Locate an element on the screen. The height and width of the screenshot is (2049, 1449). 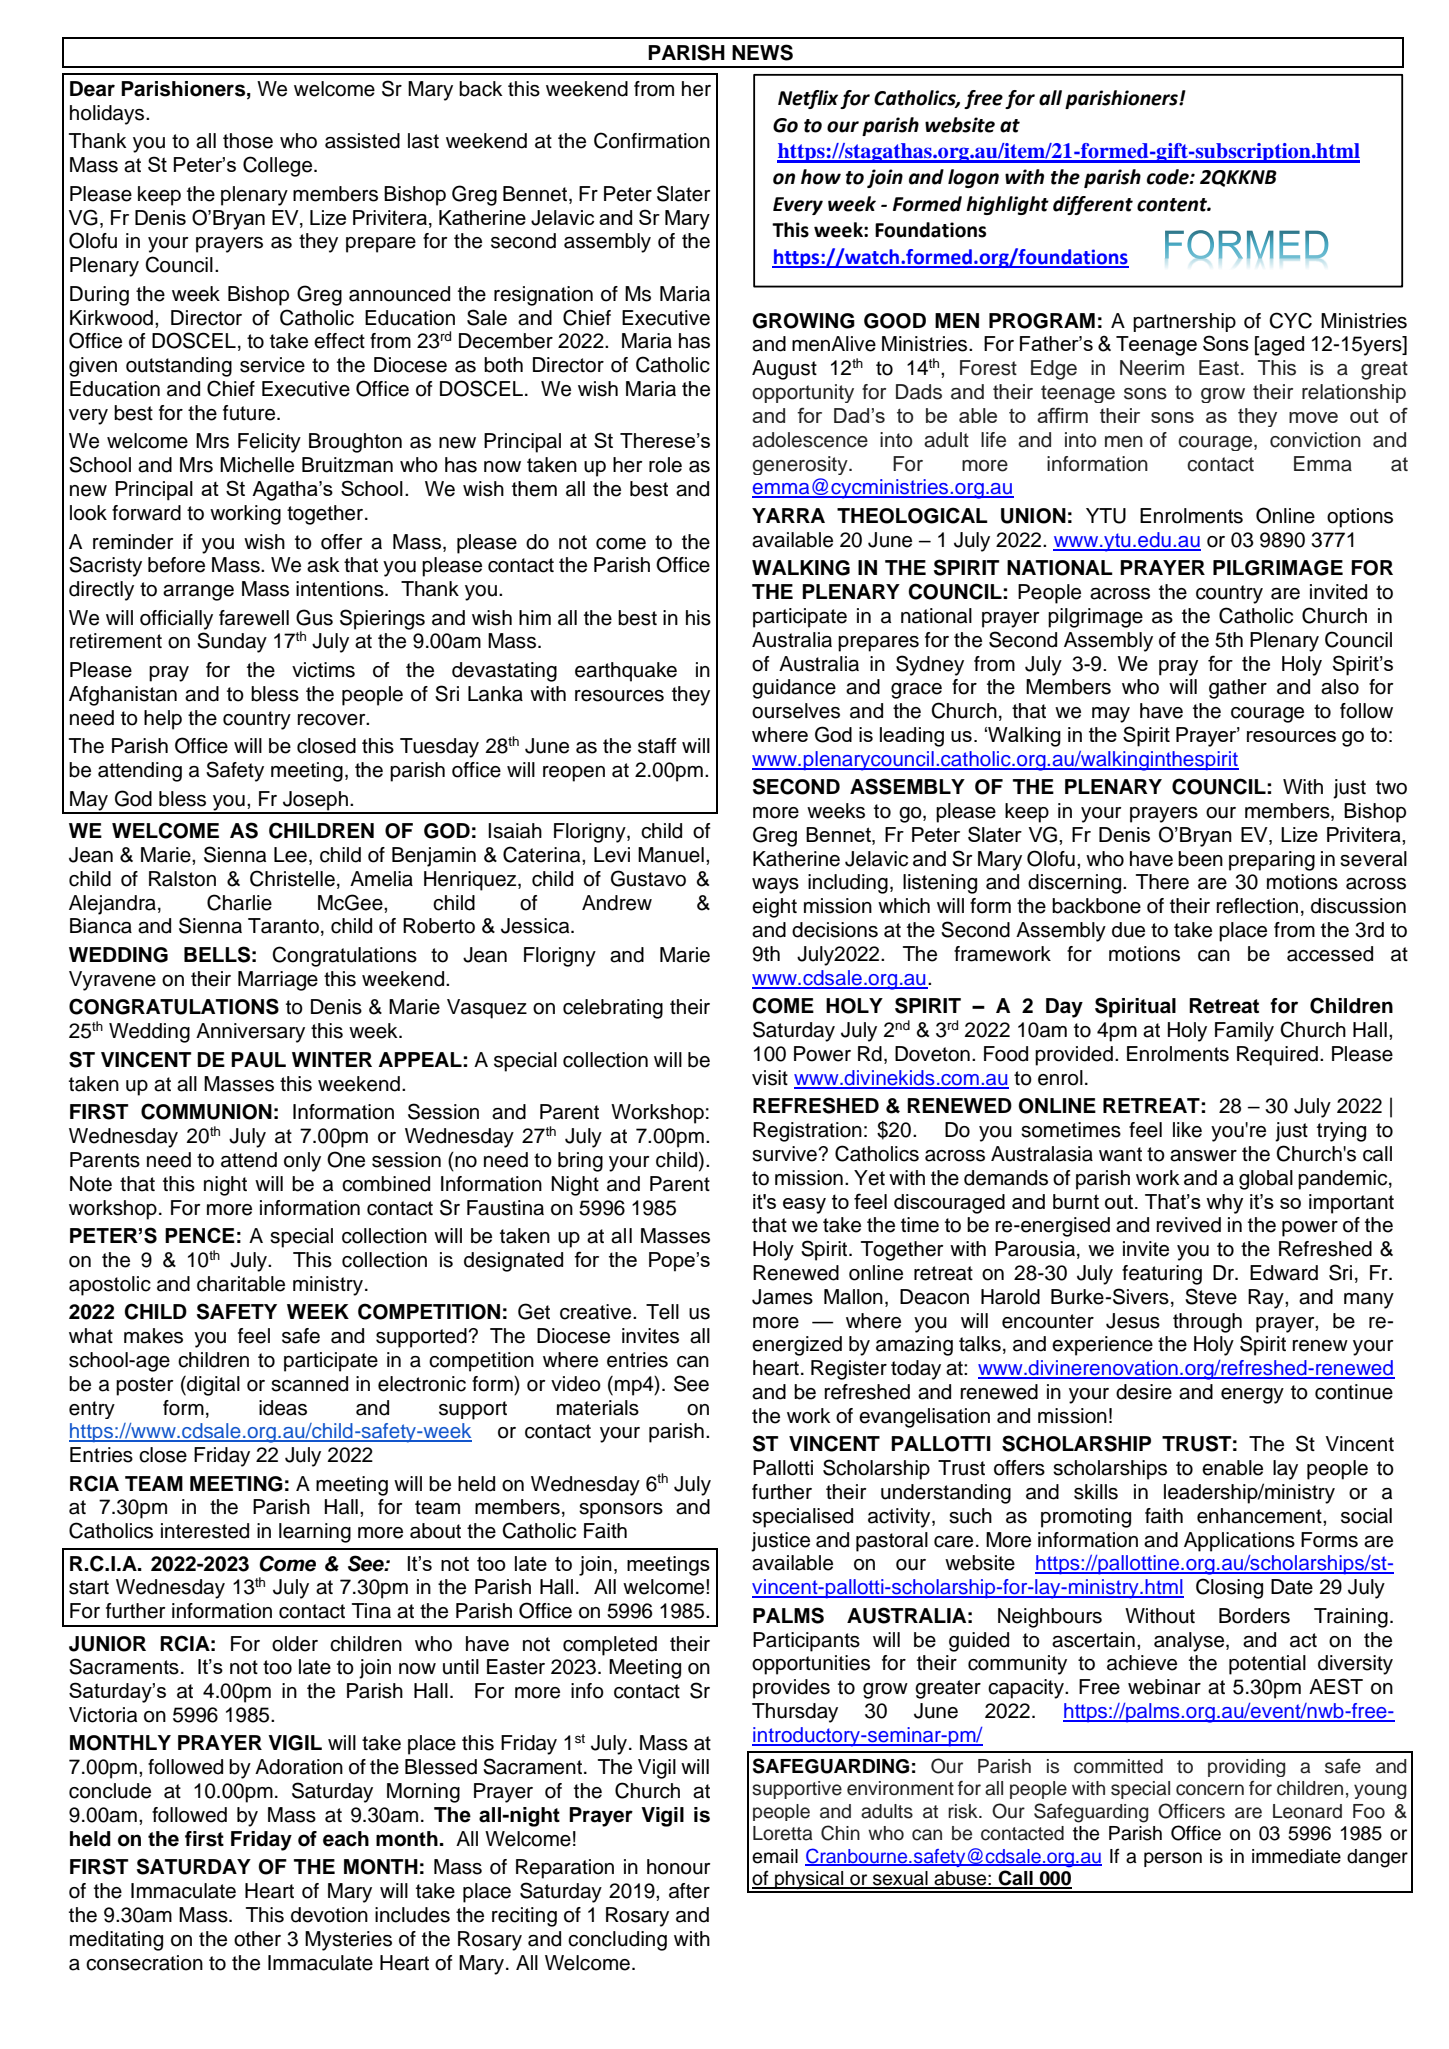
arrange is located at coordinates (198, 593).
